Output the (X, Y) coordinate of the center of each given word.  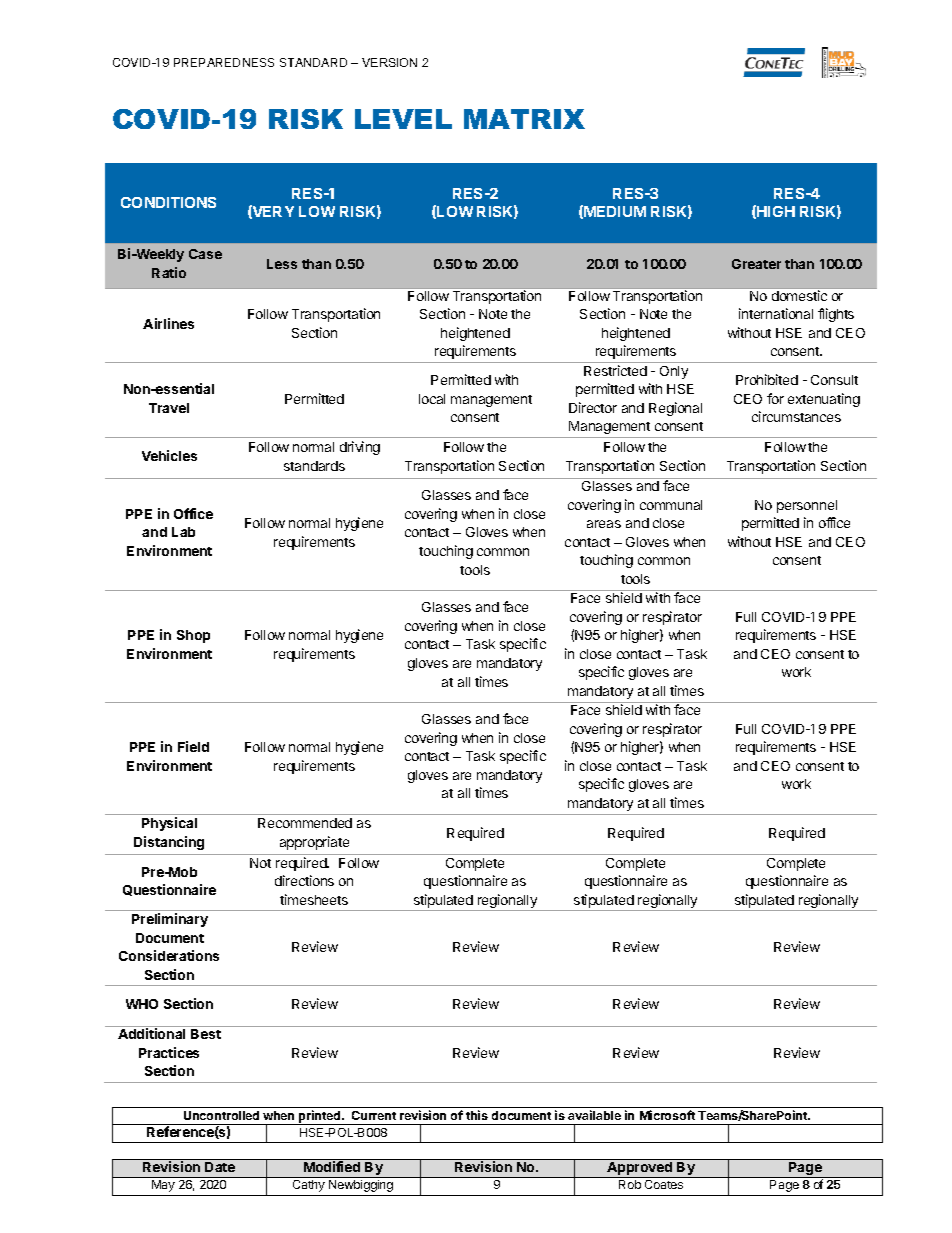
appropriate (314, 843)
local (432, 399)
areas (604, 524)
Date (220, 1167)
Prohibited (767, 379)
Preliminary (170, 920)
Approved (640, 1170)
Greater (756, 264)
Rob (630, 1184)
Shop (193, 636)
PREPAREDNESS (224, 62)
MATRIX (524, 119)
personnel (807, 506)
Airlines (168, 323)
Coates (664, 1184)
